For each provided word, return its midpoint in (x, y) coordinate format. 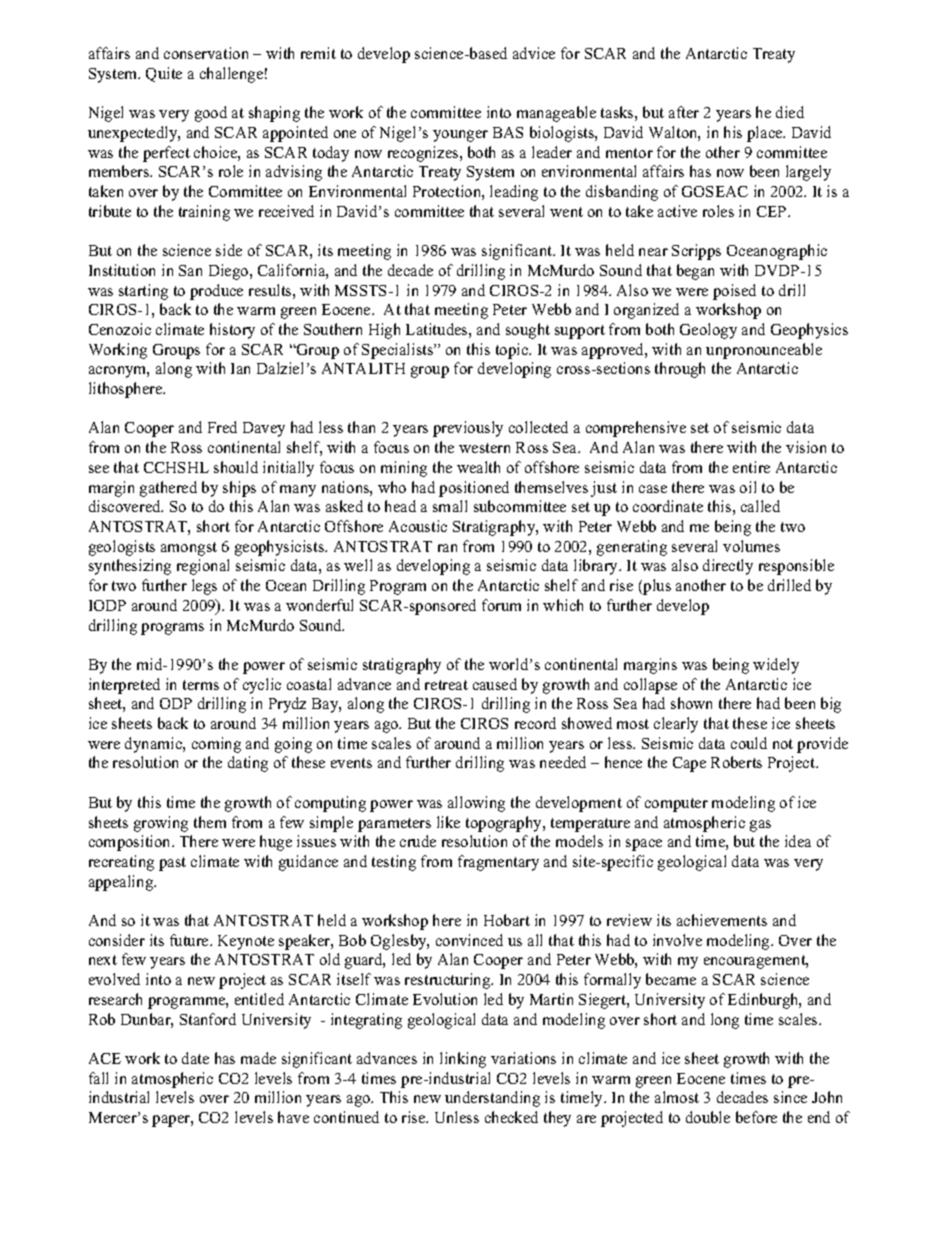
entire (751, 467)
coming (216, 745)
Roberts (736, 762)
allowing (476, 804)
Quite (164, 74)
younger (460, 136)
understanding (492, 1099)
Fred (222, 427)
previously (468, 429)
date (195, 1058)
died (790, 112)
